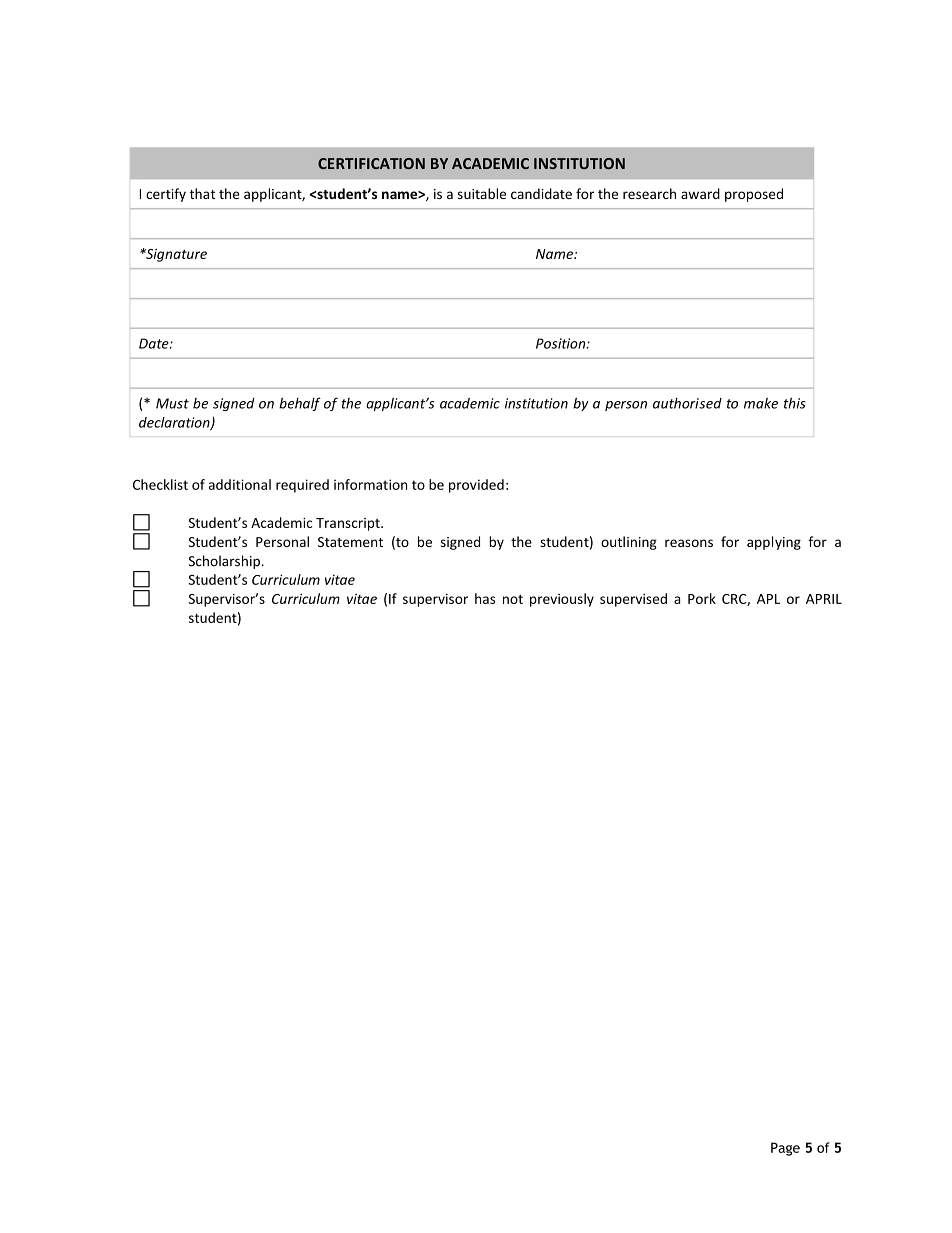 The height and width of the document is (1233, 952). Describe the element at coordinates (202, 193) in the document. I see `that` at that location.
